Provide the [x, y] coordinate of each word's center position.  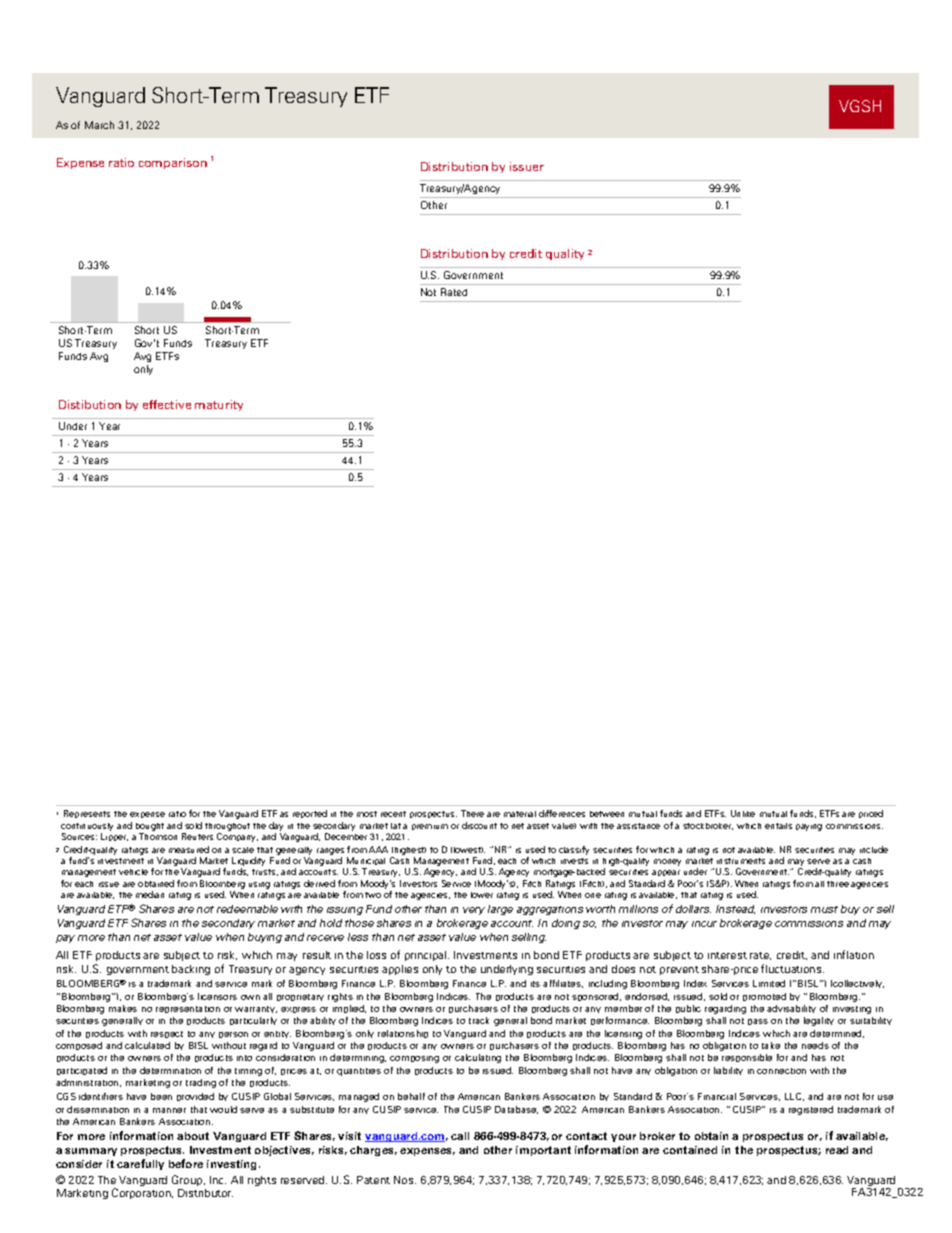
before [186, 1163]
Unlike [743, 813]
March [99, 125]
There [472, 813]
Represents [87, 814]
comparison [173, 163]
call [460, 1136]
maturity [219, 405]
